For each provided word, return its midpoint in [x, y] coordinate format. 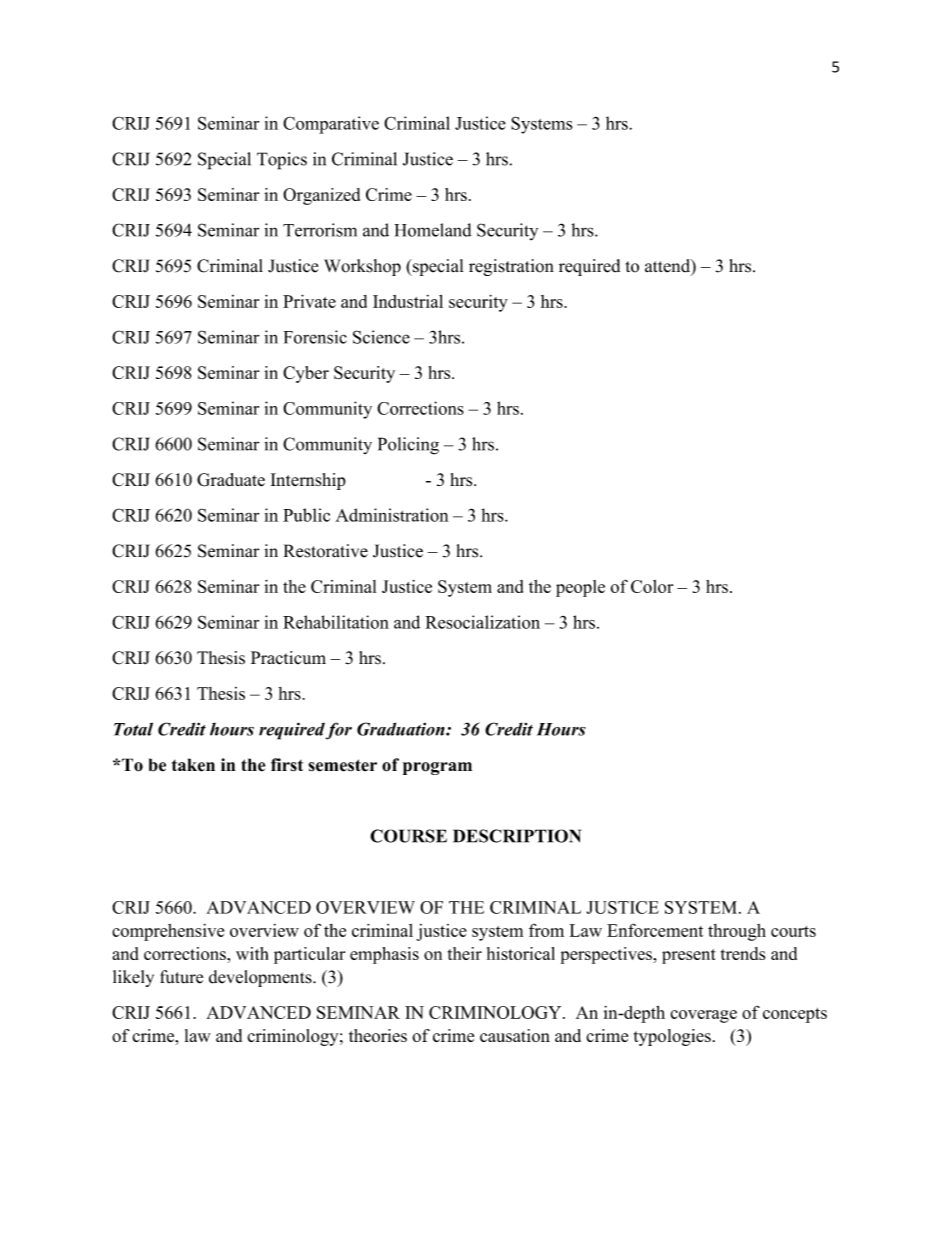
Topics [282, 161]
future [181, 977]
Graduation [402, 729]
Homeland [433, 230]
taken [193, 765]
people [580, 588]
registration [511, 267]
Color [652, 586]
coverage [703, 1016]
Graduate [231, 480]
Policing [408, 446]
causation [515, 1035]
